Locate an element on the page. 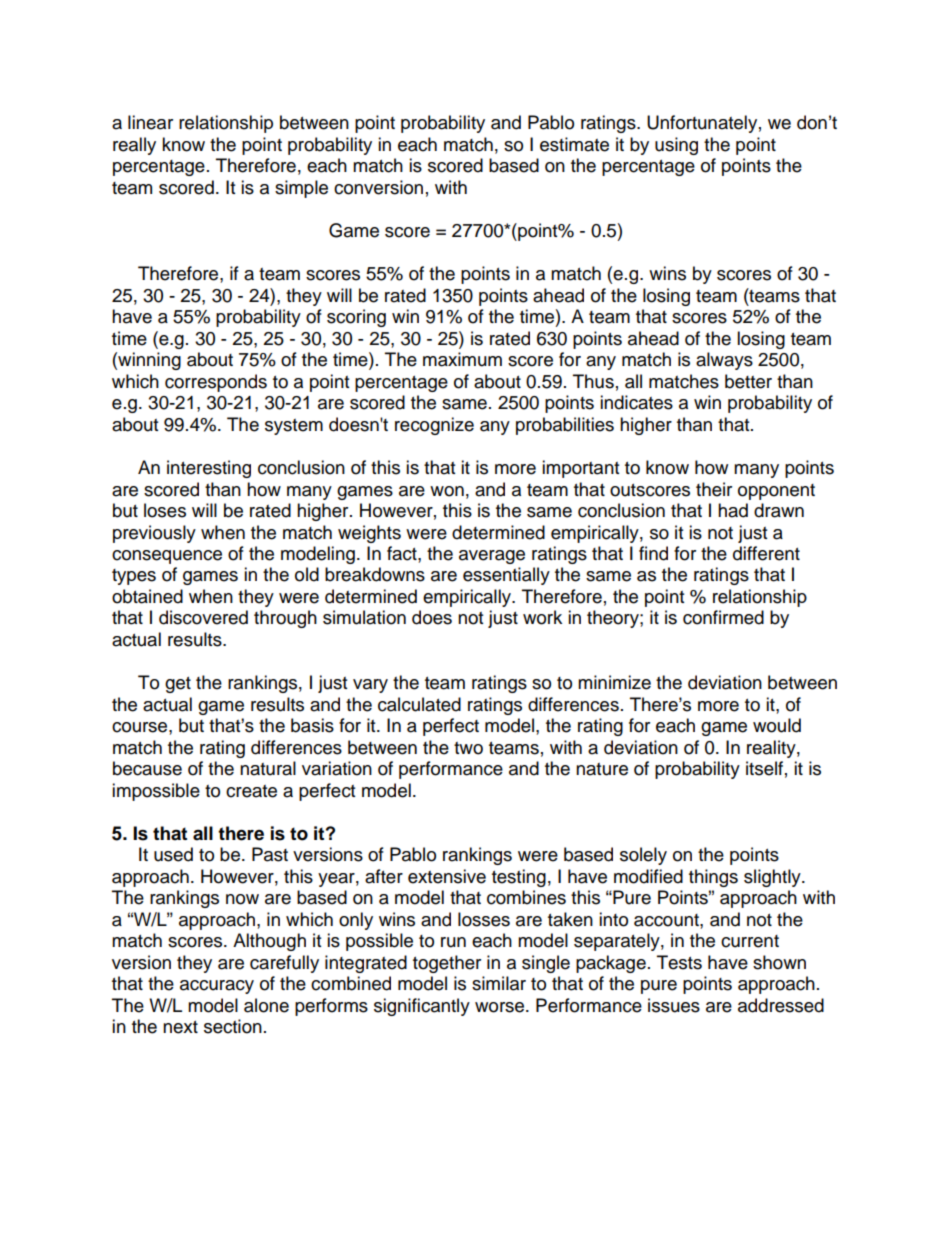 The height and width of the image is (1233, 952). linear is located at coordinates (150, 122).
